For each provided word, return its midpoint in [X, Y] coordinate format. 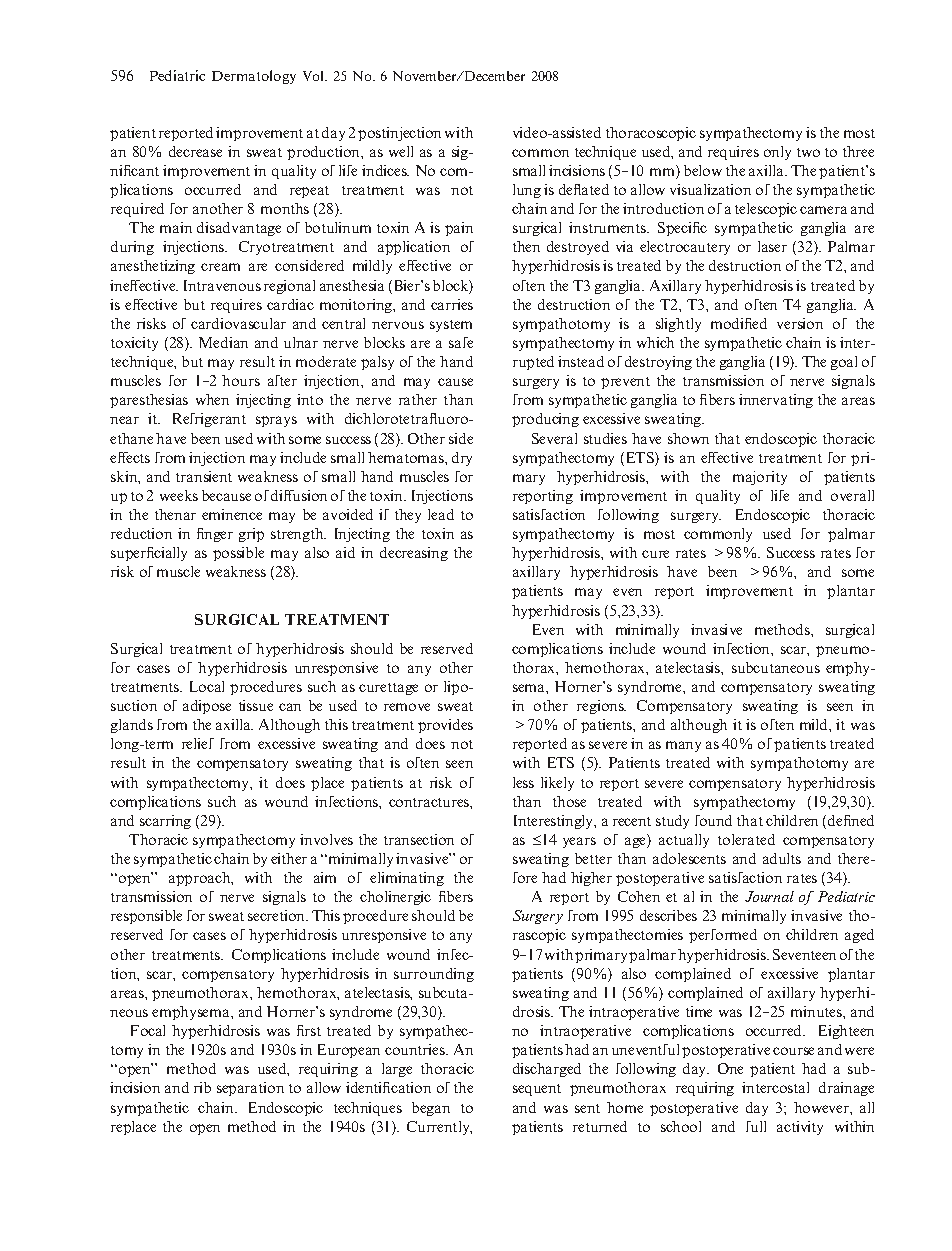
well [401, 151]
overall [852, 495]
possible [238, 554]
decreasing [414, 554]
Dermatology [254, 77]
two [808, 152]
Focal [148, 1030]
